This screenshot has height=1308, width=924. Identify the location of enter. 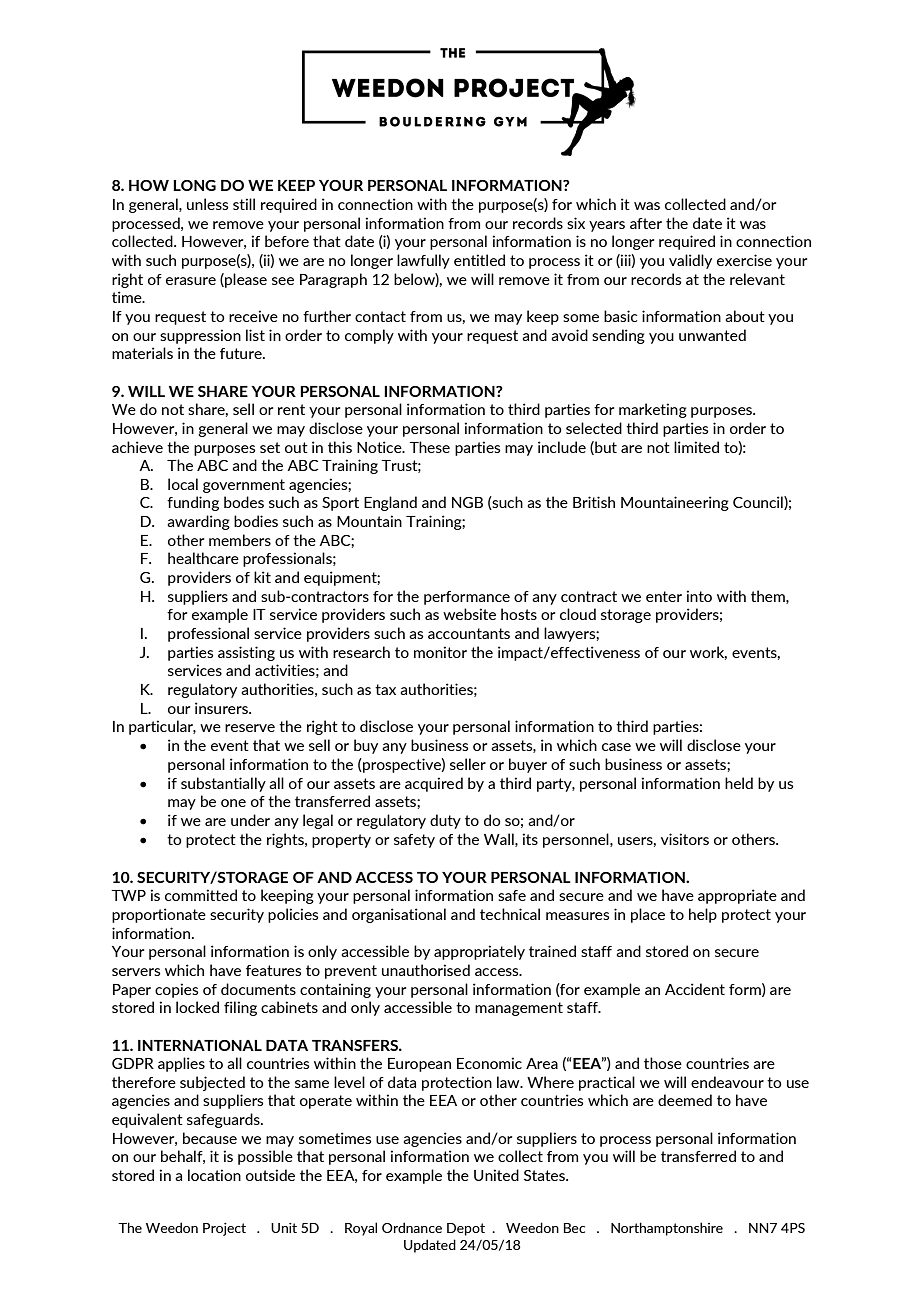
(664, 596).
